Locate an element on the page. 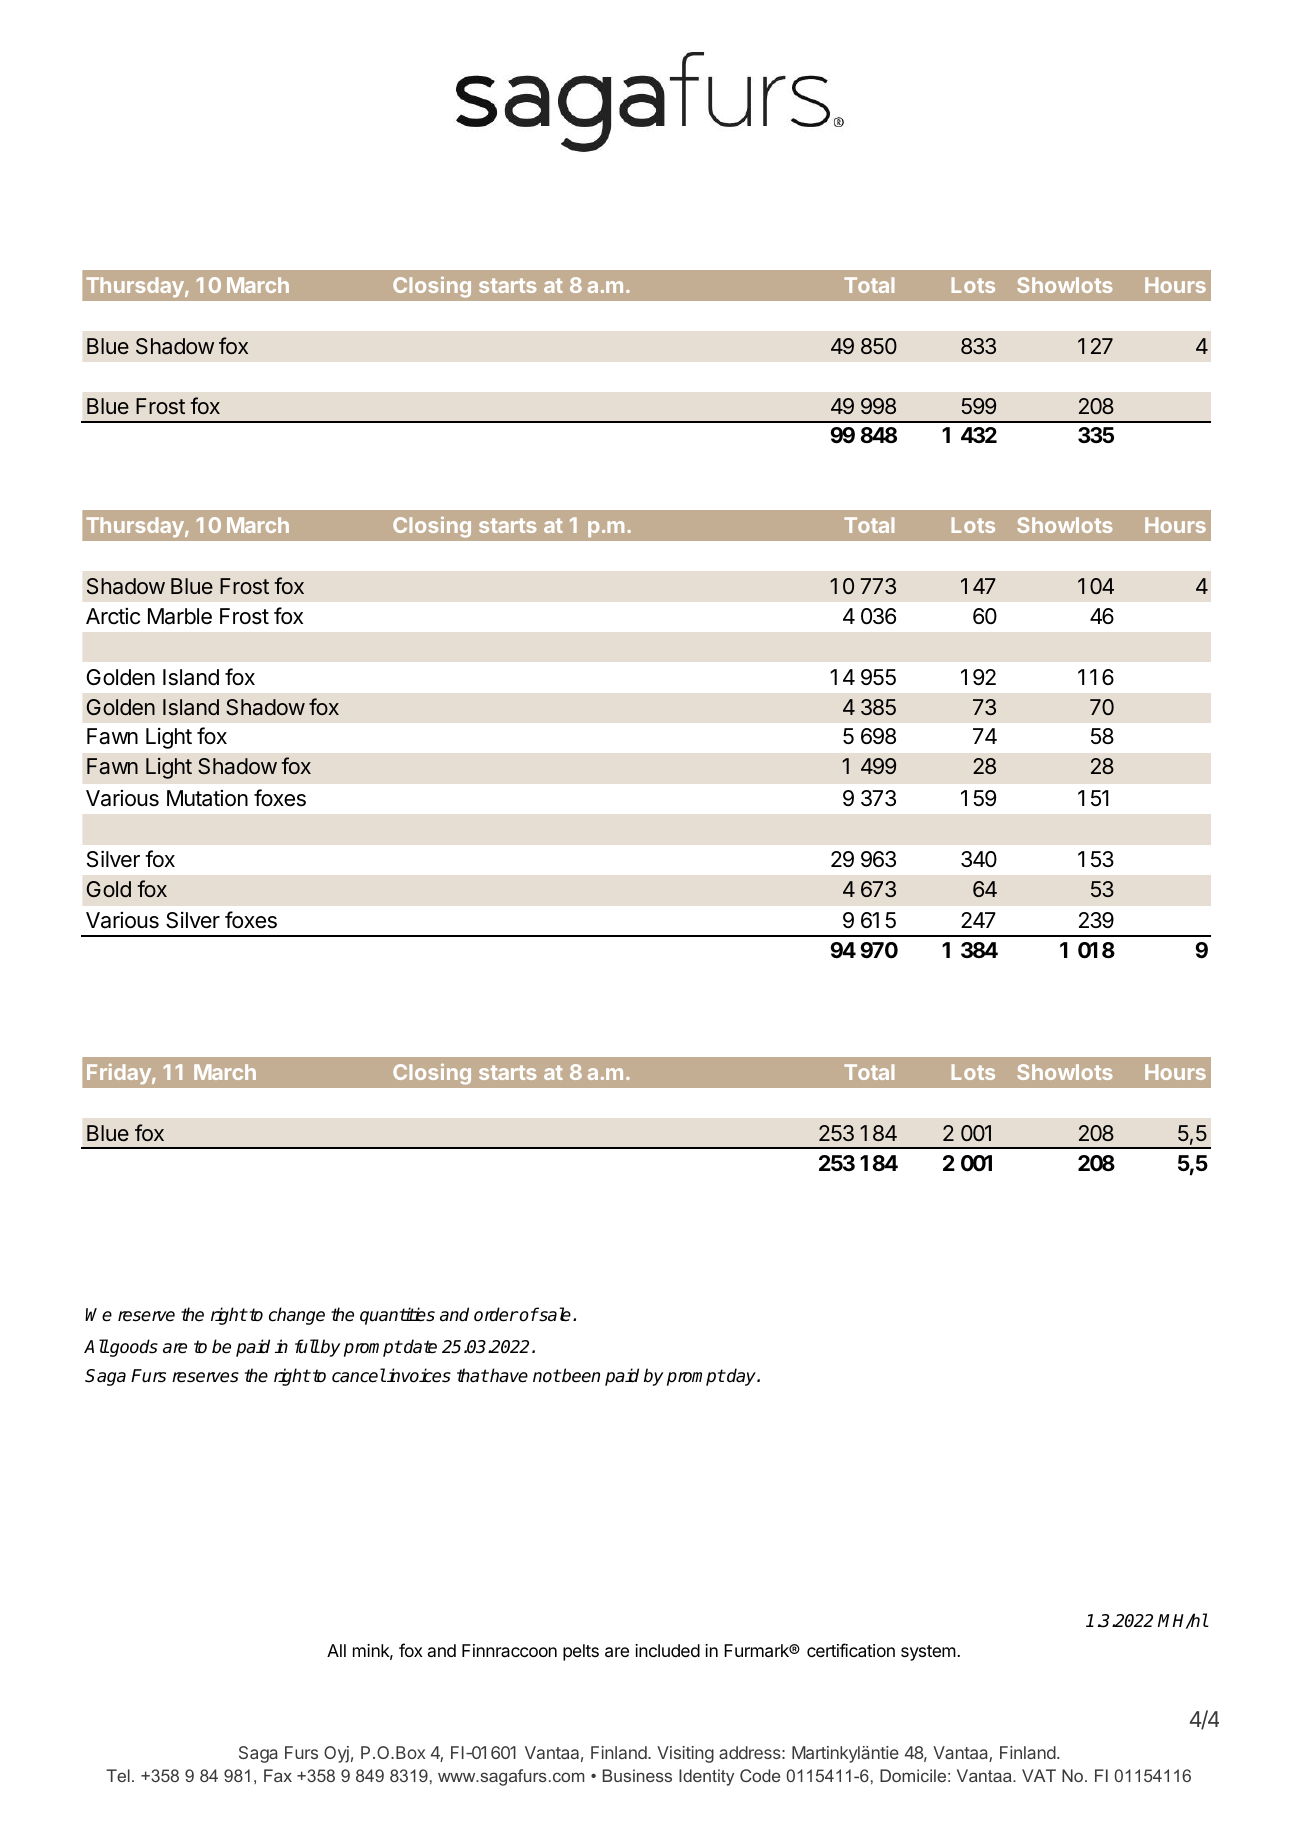 The image size is (1299, 1837). change is located at coordinates (297, 1316).
